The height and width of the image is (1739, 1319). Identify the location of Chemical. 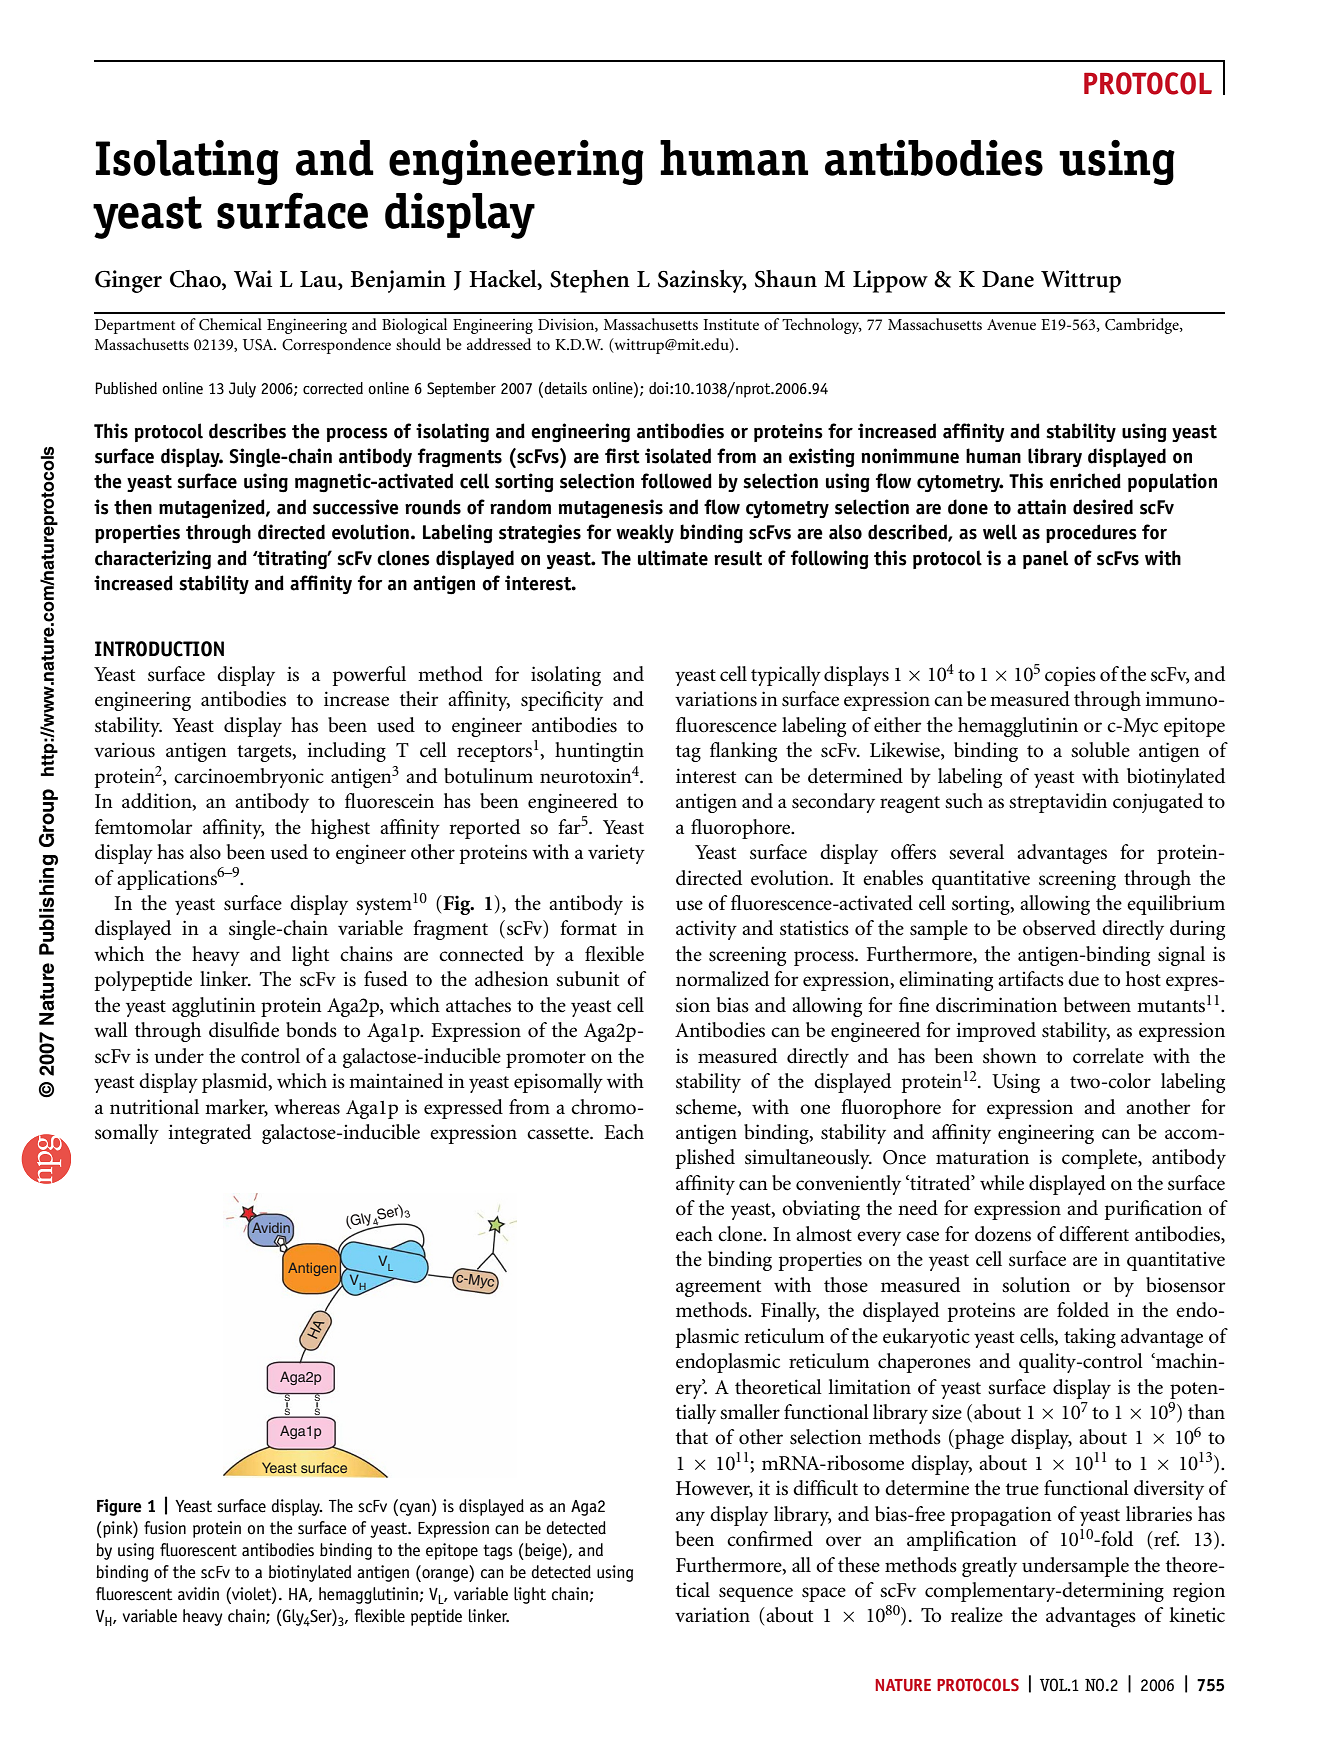
(230, 324).
